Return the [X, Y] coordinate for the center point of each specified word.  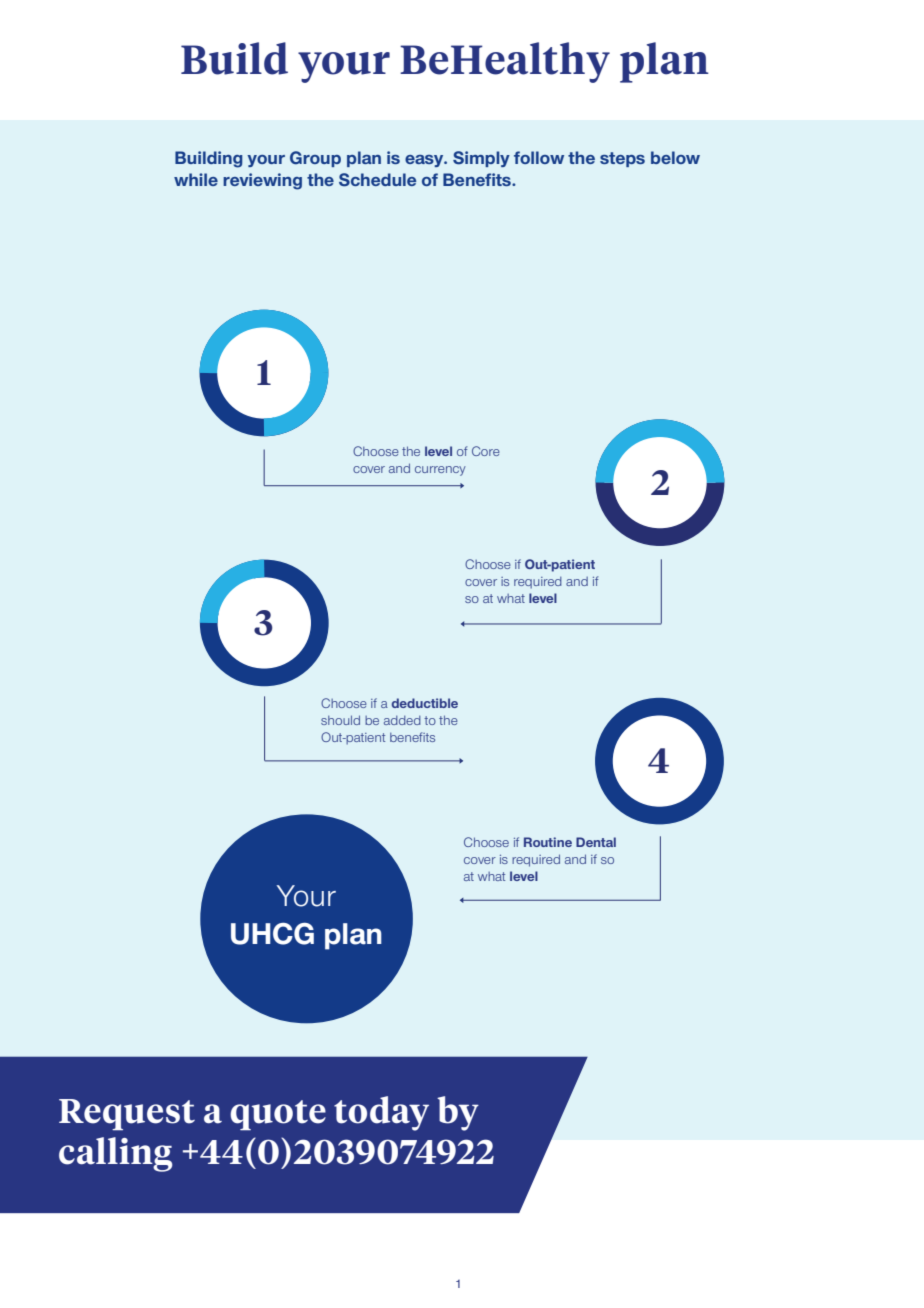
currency [440, 471]
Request [127, 1115]
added [402, 720]
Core [486, 451]
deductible [425, 703]
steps [622, 159]
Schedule [377, 180]
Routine [548, 842]
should [340, 720]
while [196, 179]
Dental [596, 842]
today [381, 1113]
